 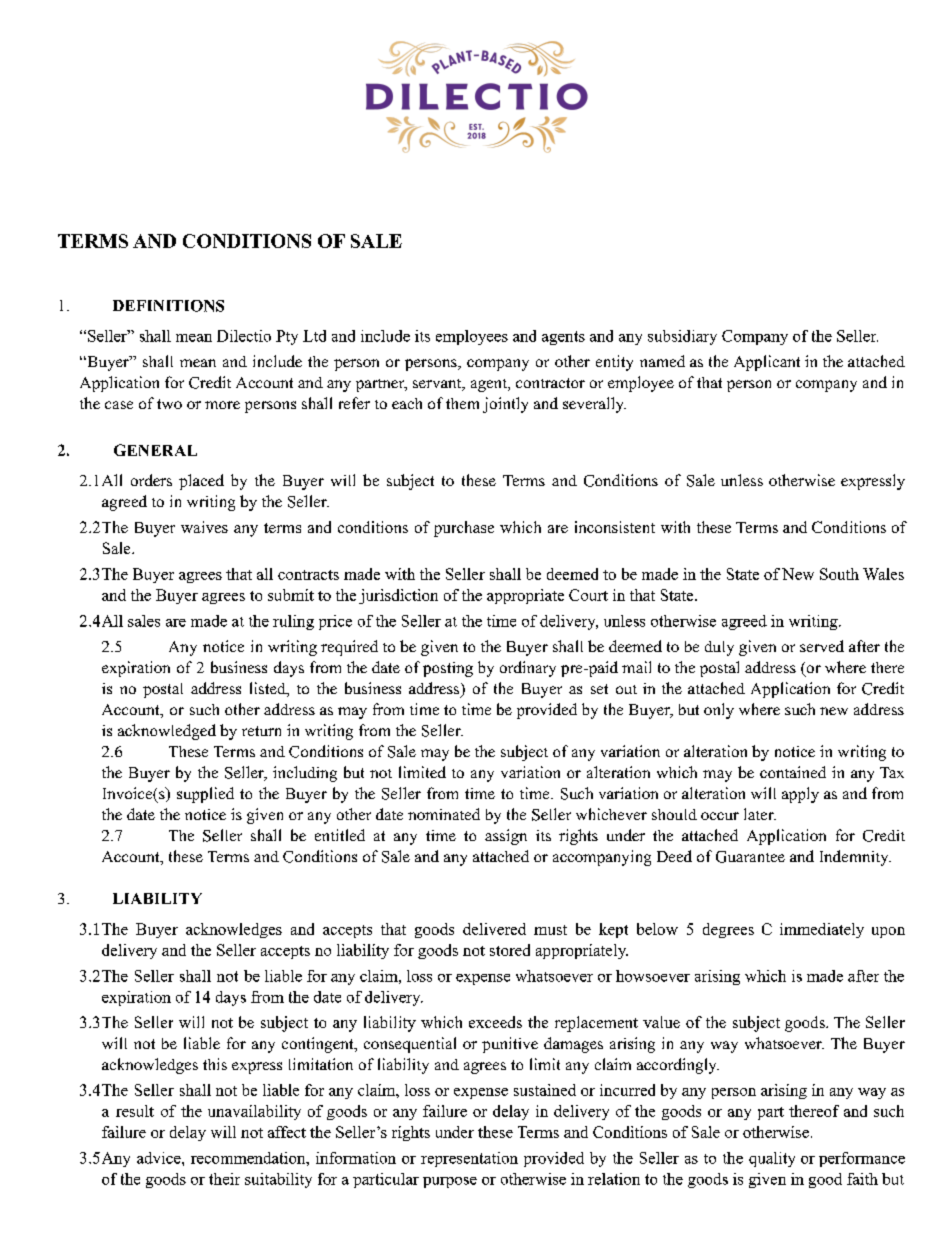 What do you see at coordinates (588, 595) in the image?
I see `Court` at bounding box center [588, 595].
